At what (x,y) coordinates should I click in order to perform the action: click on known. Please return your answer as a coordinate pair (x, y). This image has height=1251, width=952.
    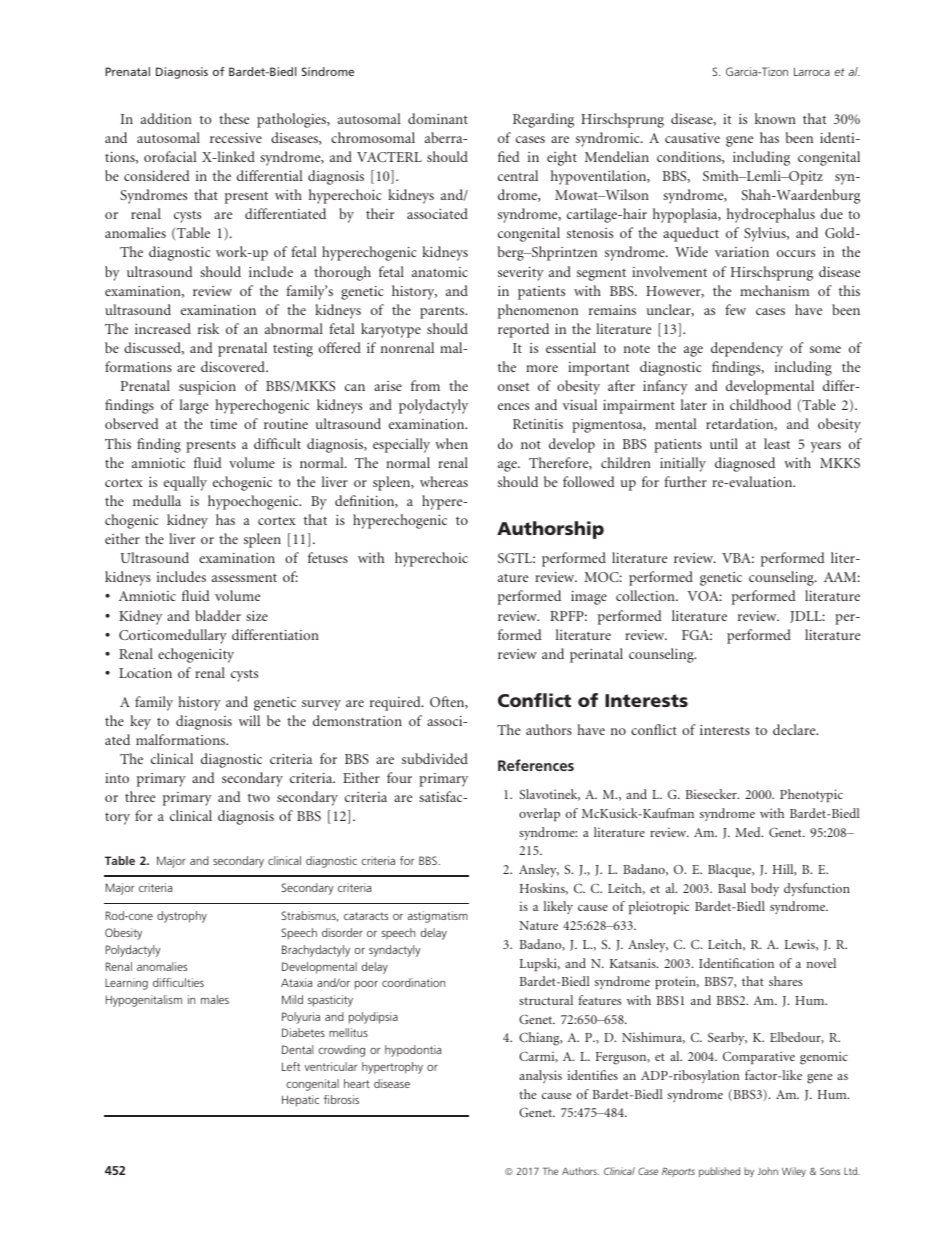
    Looking at the image, I should click on (775, 118).
